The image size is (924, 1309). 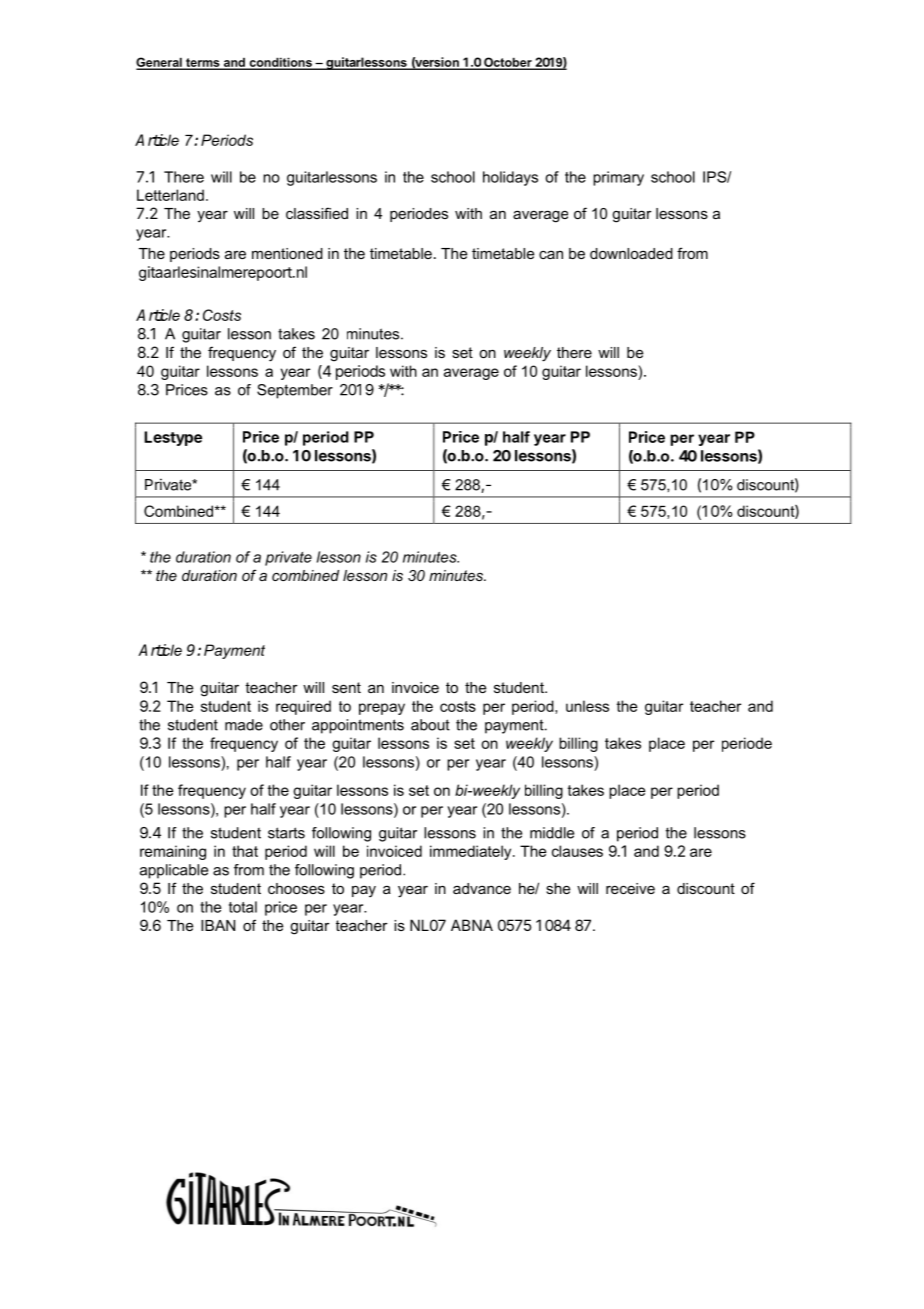 What do you see at coordinates (508, 63) in the screenshot?
I see `October` at bounding box center [508, 63].
